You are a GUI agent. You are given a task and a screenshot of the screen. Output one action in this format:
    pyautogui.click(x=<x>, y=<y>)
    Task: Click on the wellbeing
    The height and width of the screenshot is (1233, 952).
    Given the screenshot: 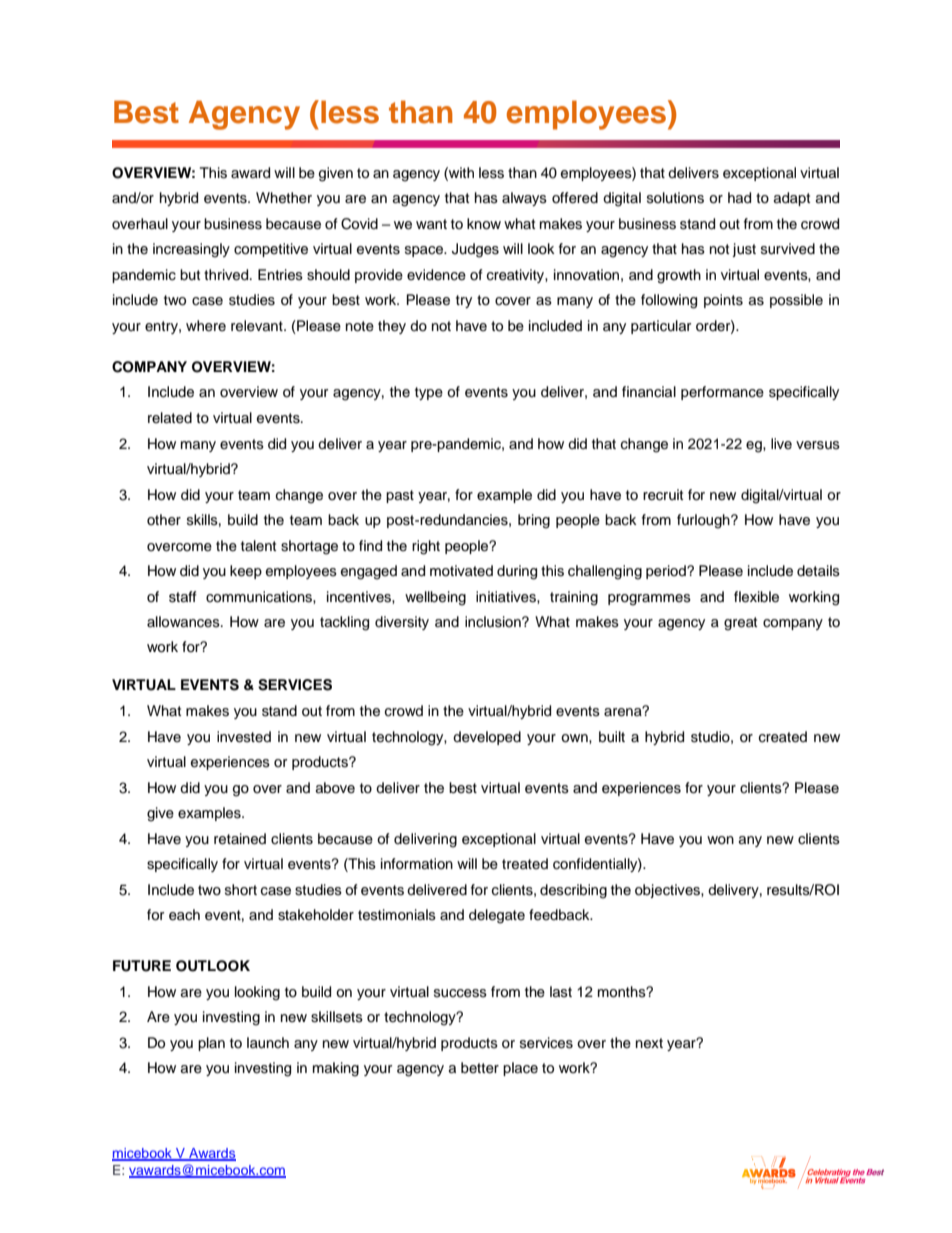 What is the action you would take?
    pyautogui.click(x=435, y=598)
